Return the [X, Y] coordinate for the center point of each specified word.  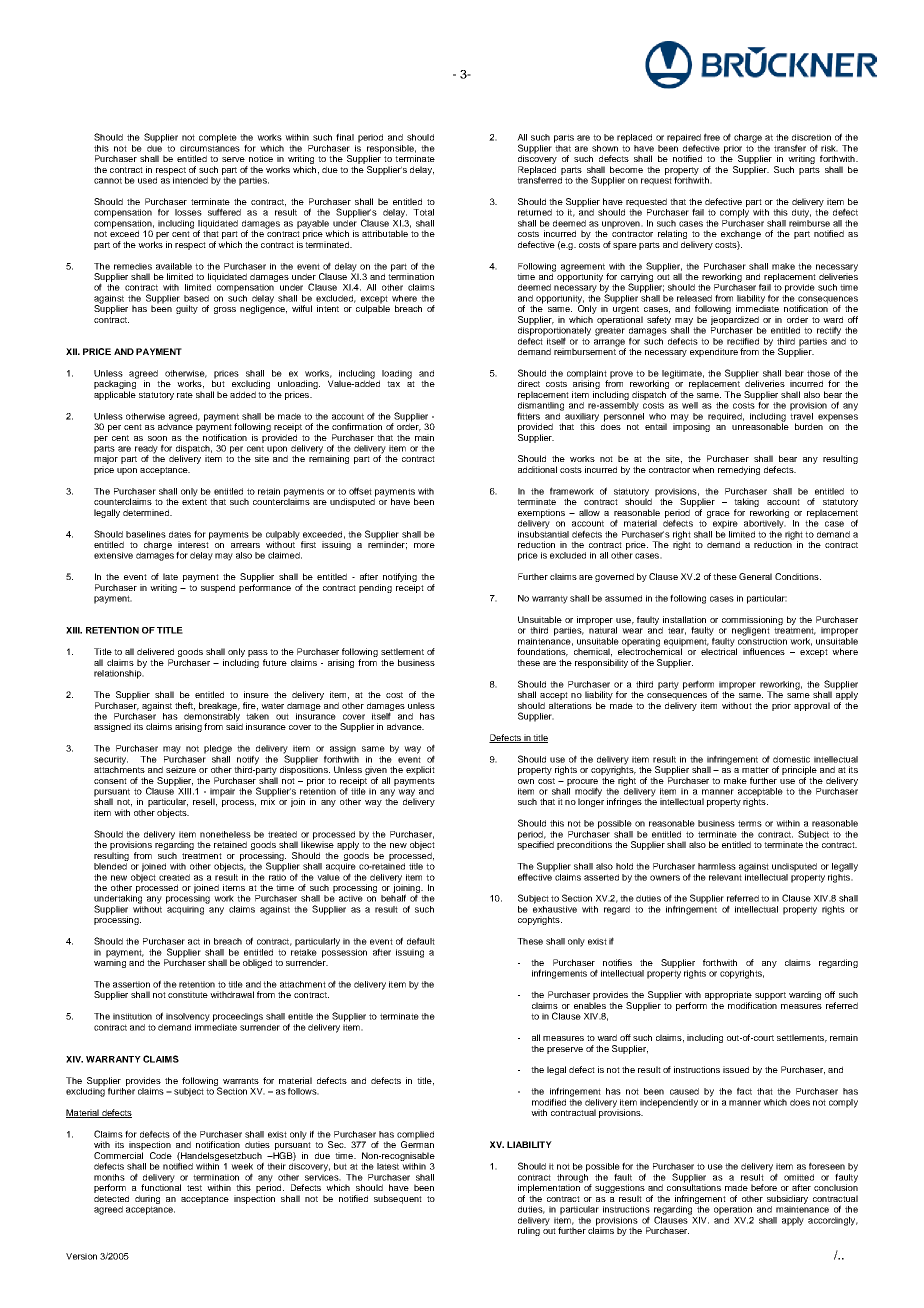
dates [180, 534]
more [424, 545]
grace [718, 514]
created [174, 877]
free [712, 137]
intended [190, 180]
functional [161, 1186]
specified [536, 844]
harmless [717, 866]
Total [423, 212]
